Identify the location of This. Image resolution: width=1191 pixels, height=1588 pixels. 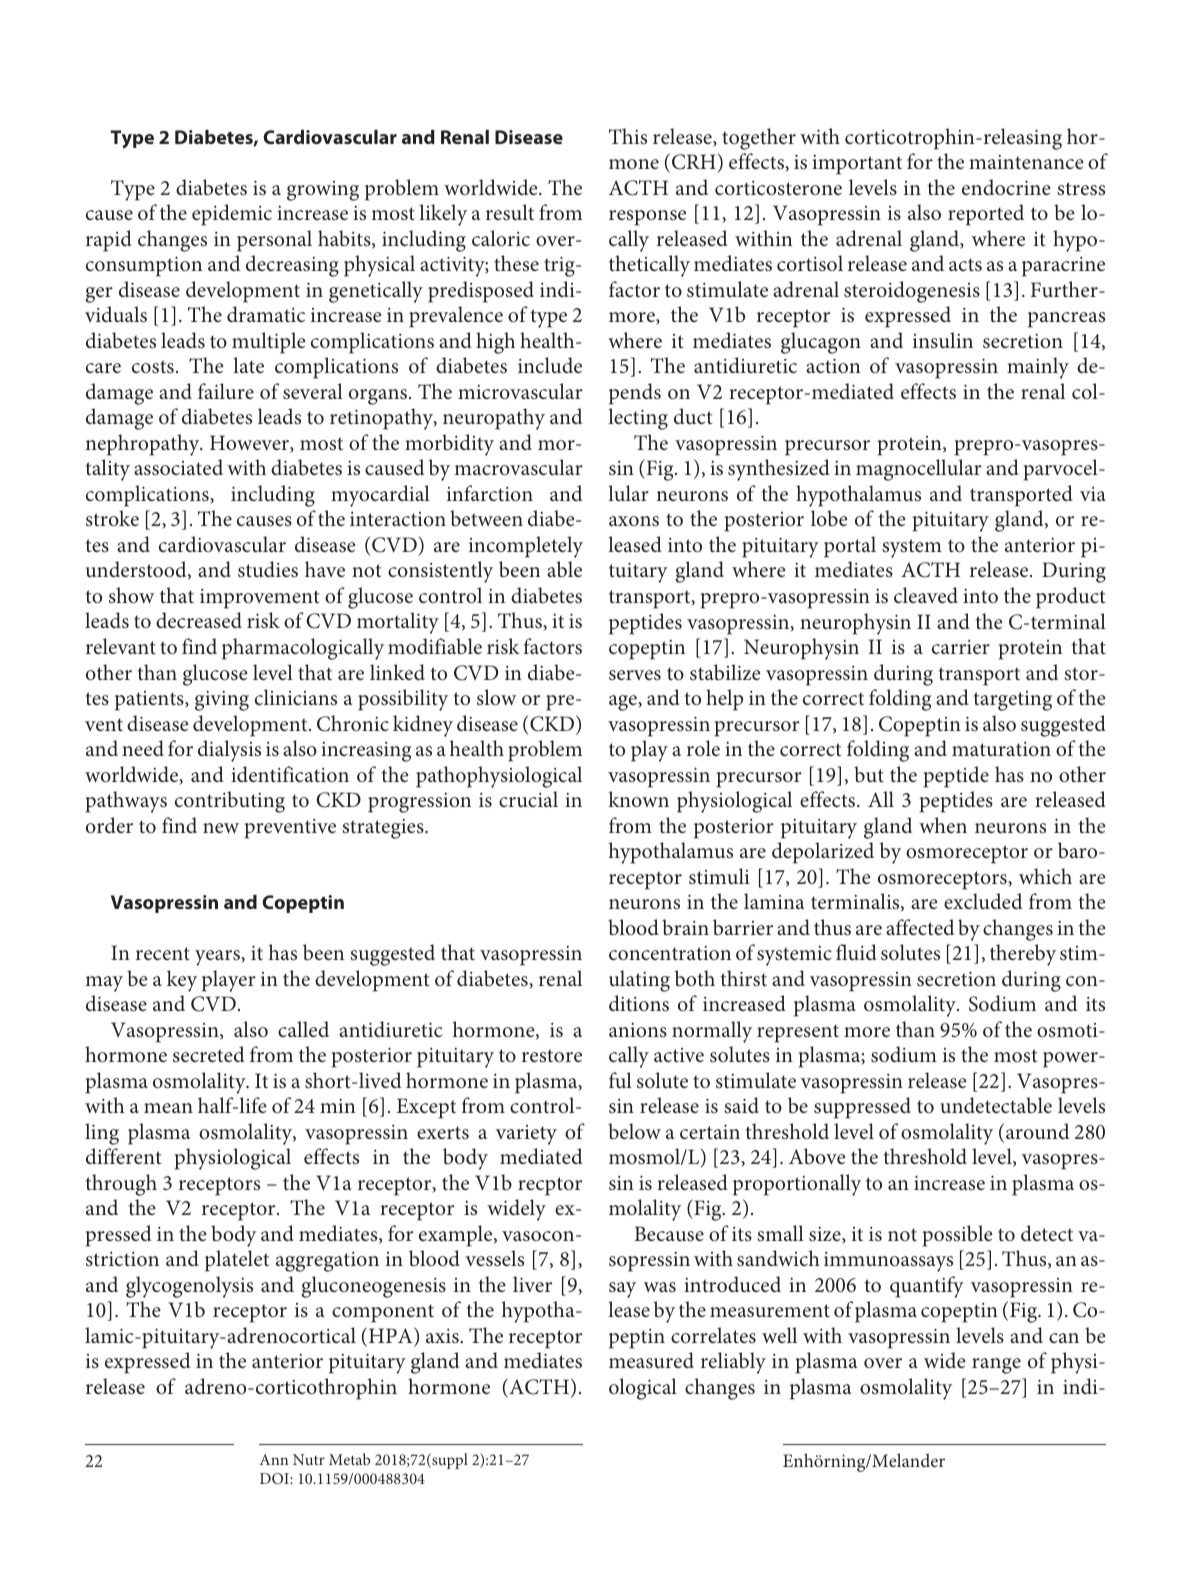
(628, 136).
